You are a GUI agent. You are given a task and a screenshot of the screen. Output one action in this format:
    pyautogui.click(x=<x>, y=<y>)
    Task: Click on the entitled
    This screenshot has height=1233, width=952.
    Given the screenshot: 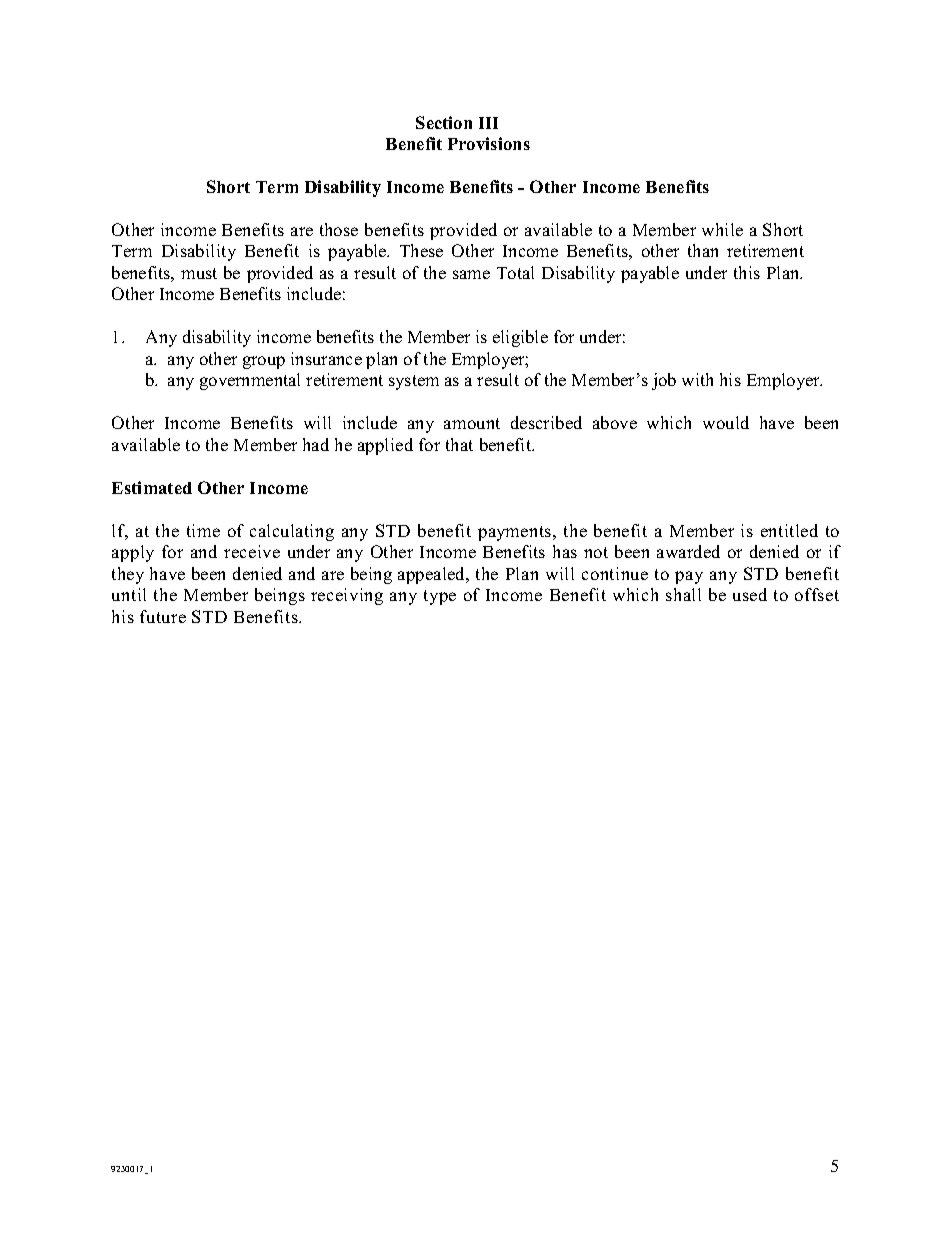 What is the action you would take?
    pyautogui.click(x=789, y=530)
